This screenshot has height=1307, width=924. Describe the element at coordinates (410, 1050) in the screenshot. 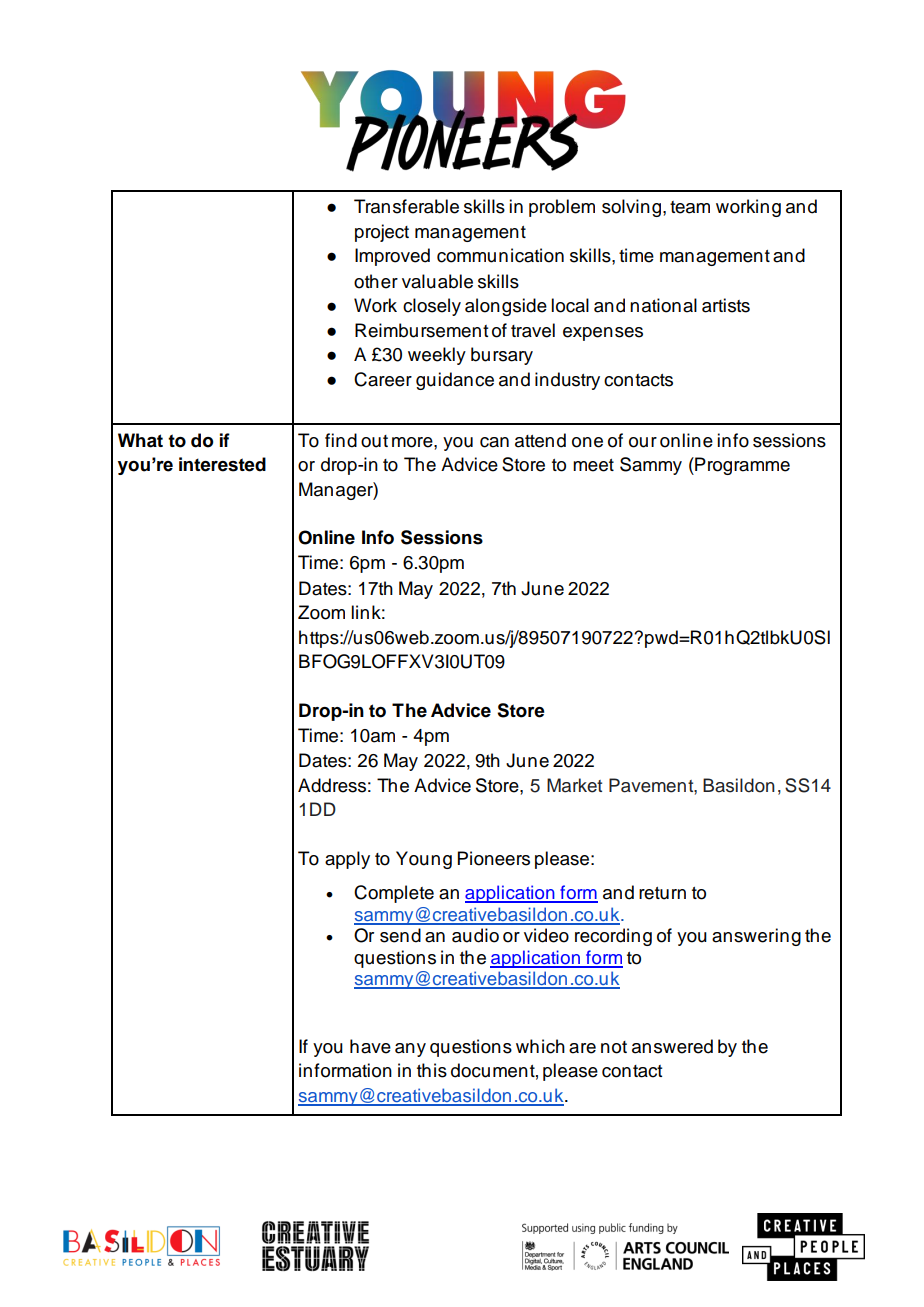

I see `any` at that location.
